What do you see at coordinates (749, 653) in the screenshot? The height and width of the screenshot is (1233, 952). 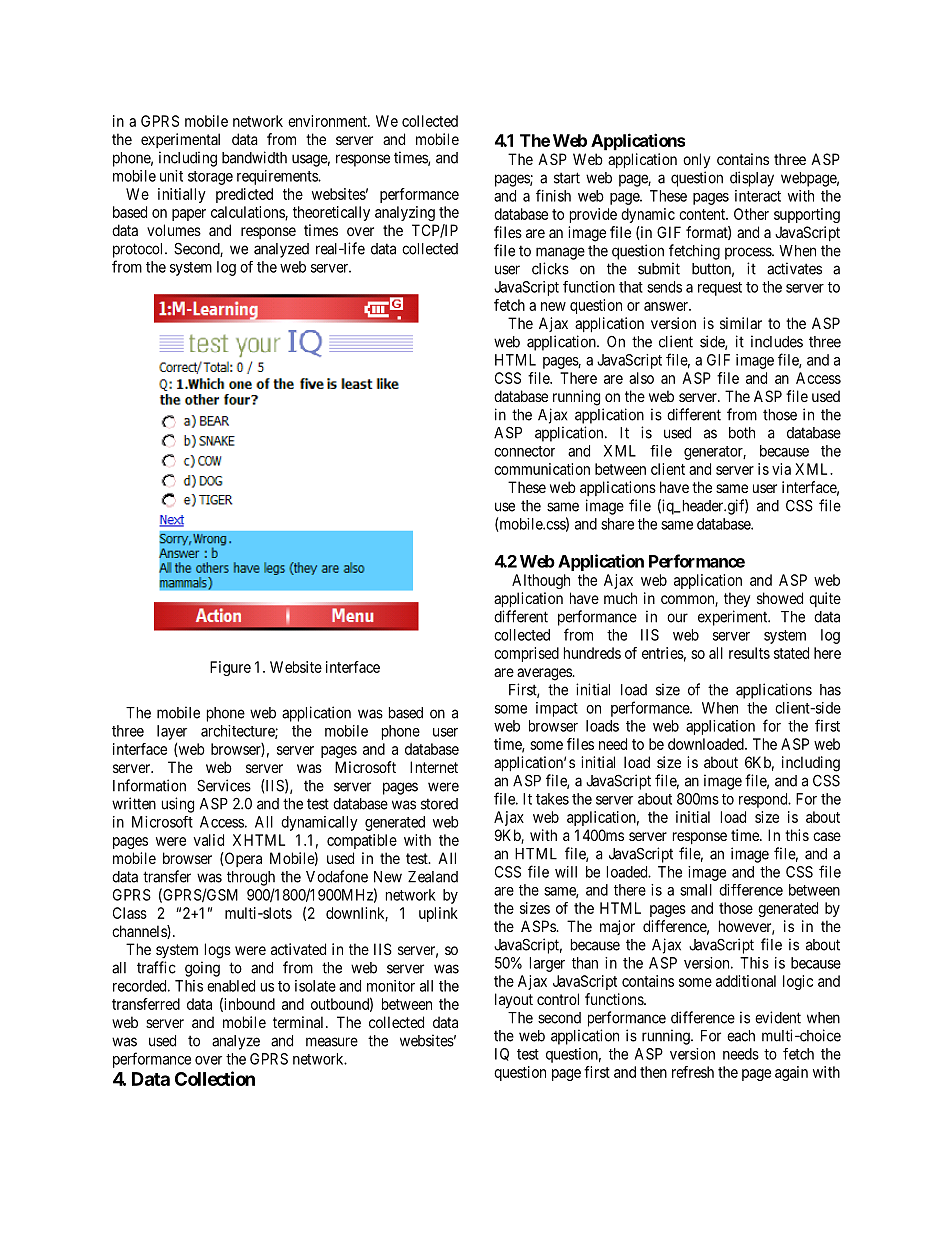 I see `results` at bounding box center [749, 653].
